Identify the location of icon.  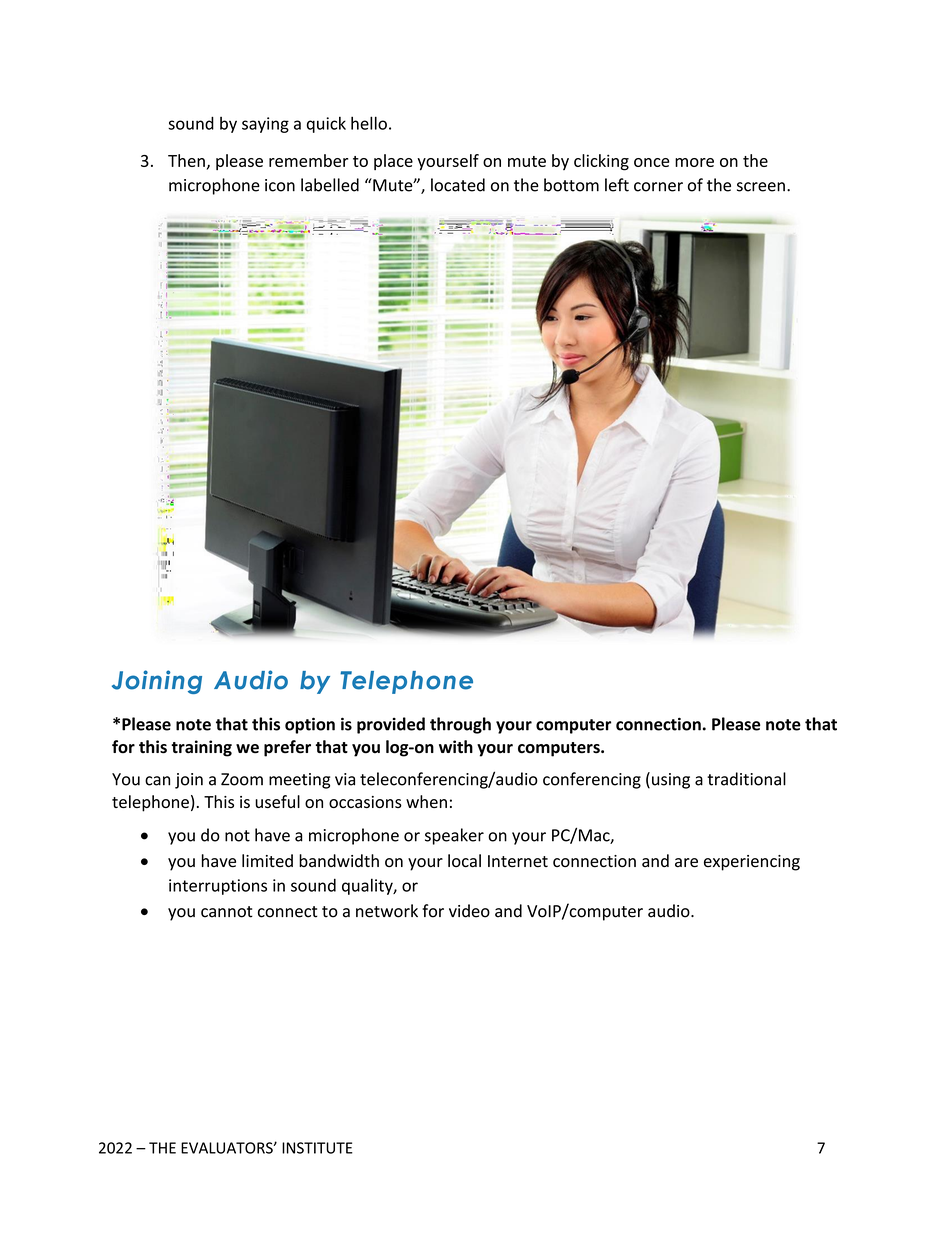
(280, 185).
